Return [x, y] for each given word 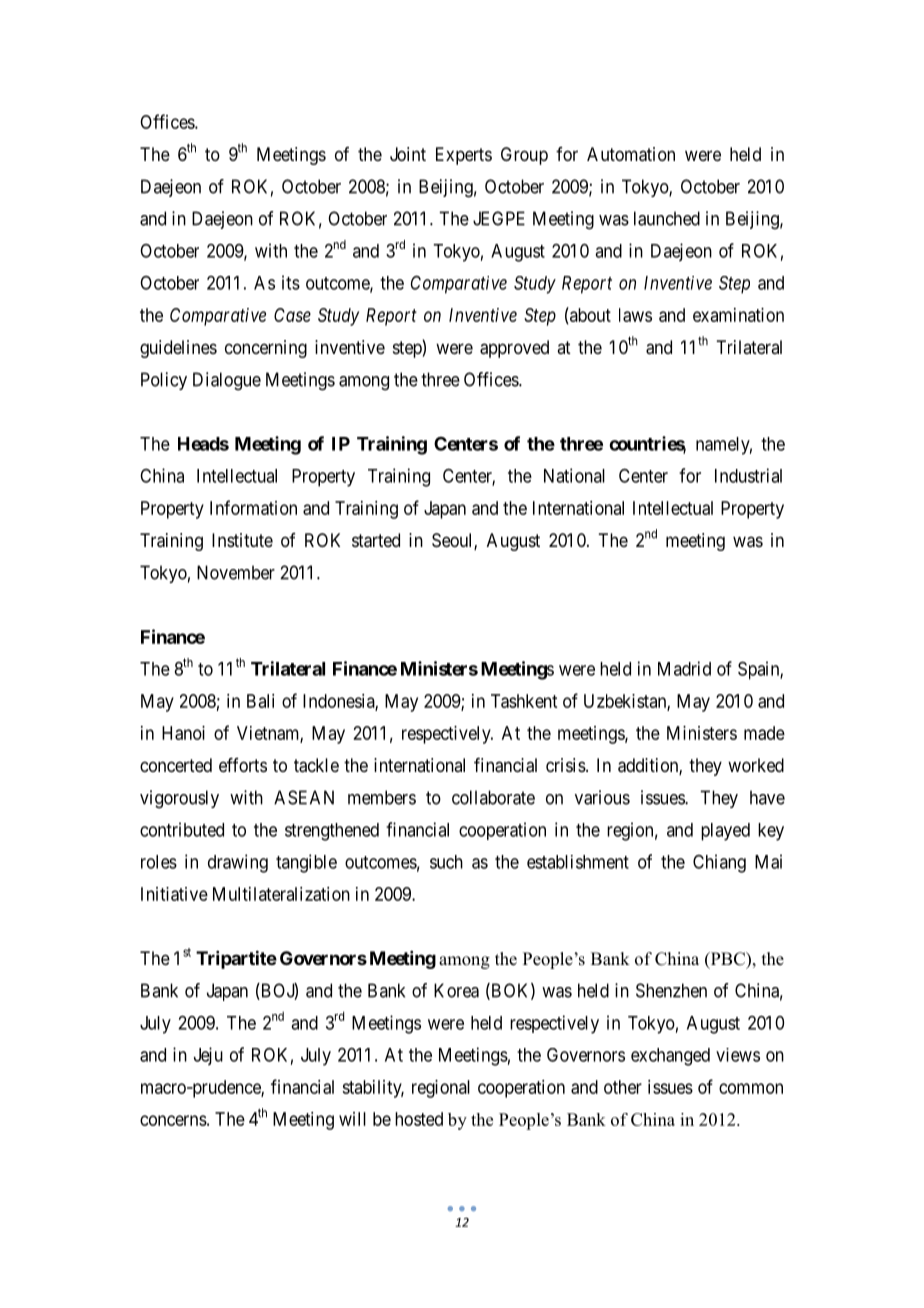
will [352, 1119]
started [376, 540]
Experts [464, 156]
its [291, 282]
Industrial [748, 475]
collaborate [493, 797]
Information [253, 507]
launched [667, 218]
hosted [419, 1119]
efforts [243, 765]
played [725, 832]
